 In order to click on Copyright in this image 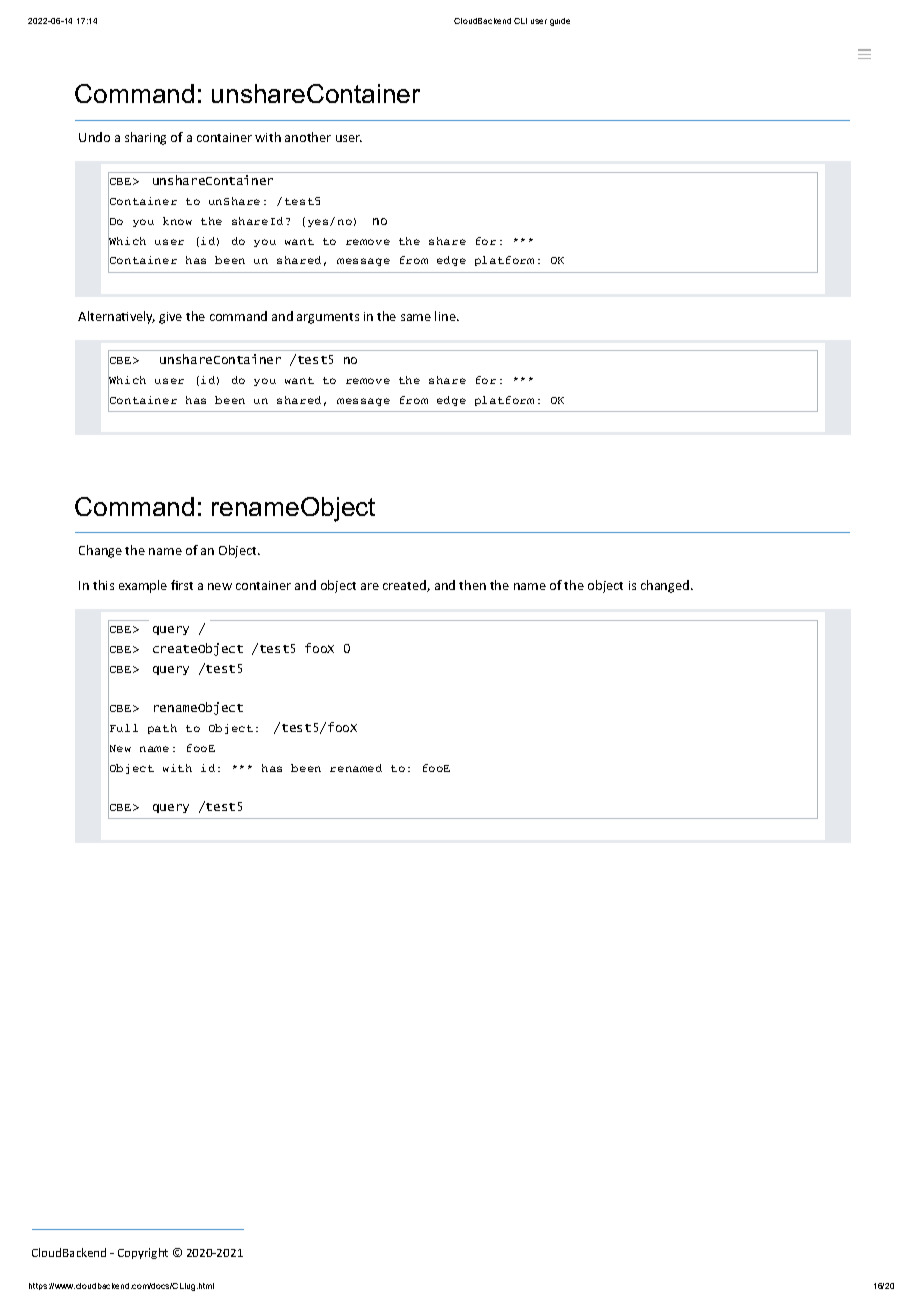, I will do `click(143, 1253)`.
